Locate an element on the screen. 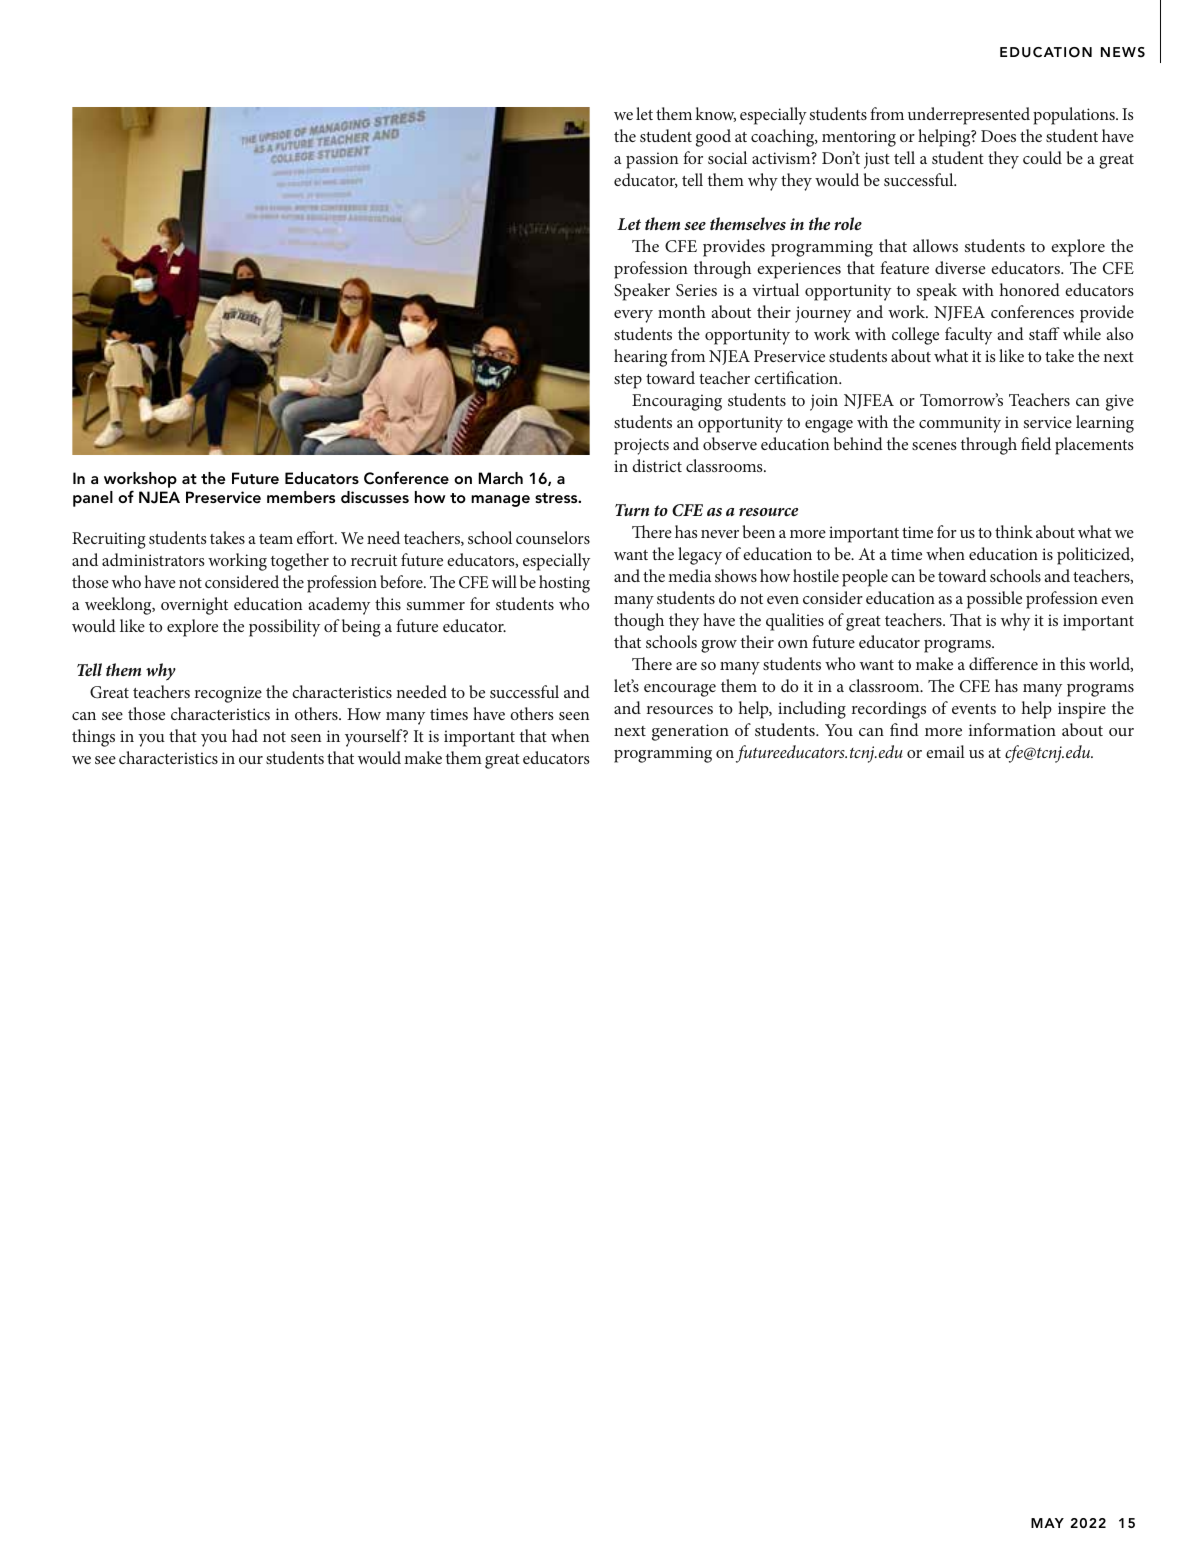 The width and height of the screenshot is (1204, 1564). find is located at coordinates (904, 729).
